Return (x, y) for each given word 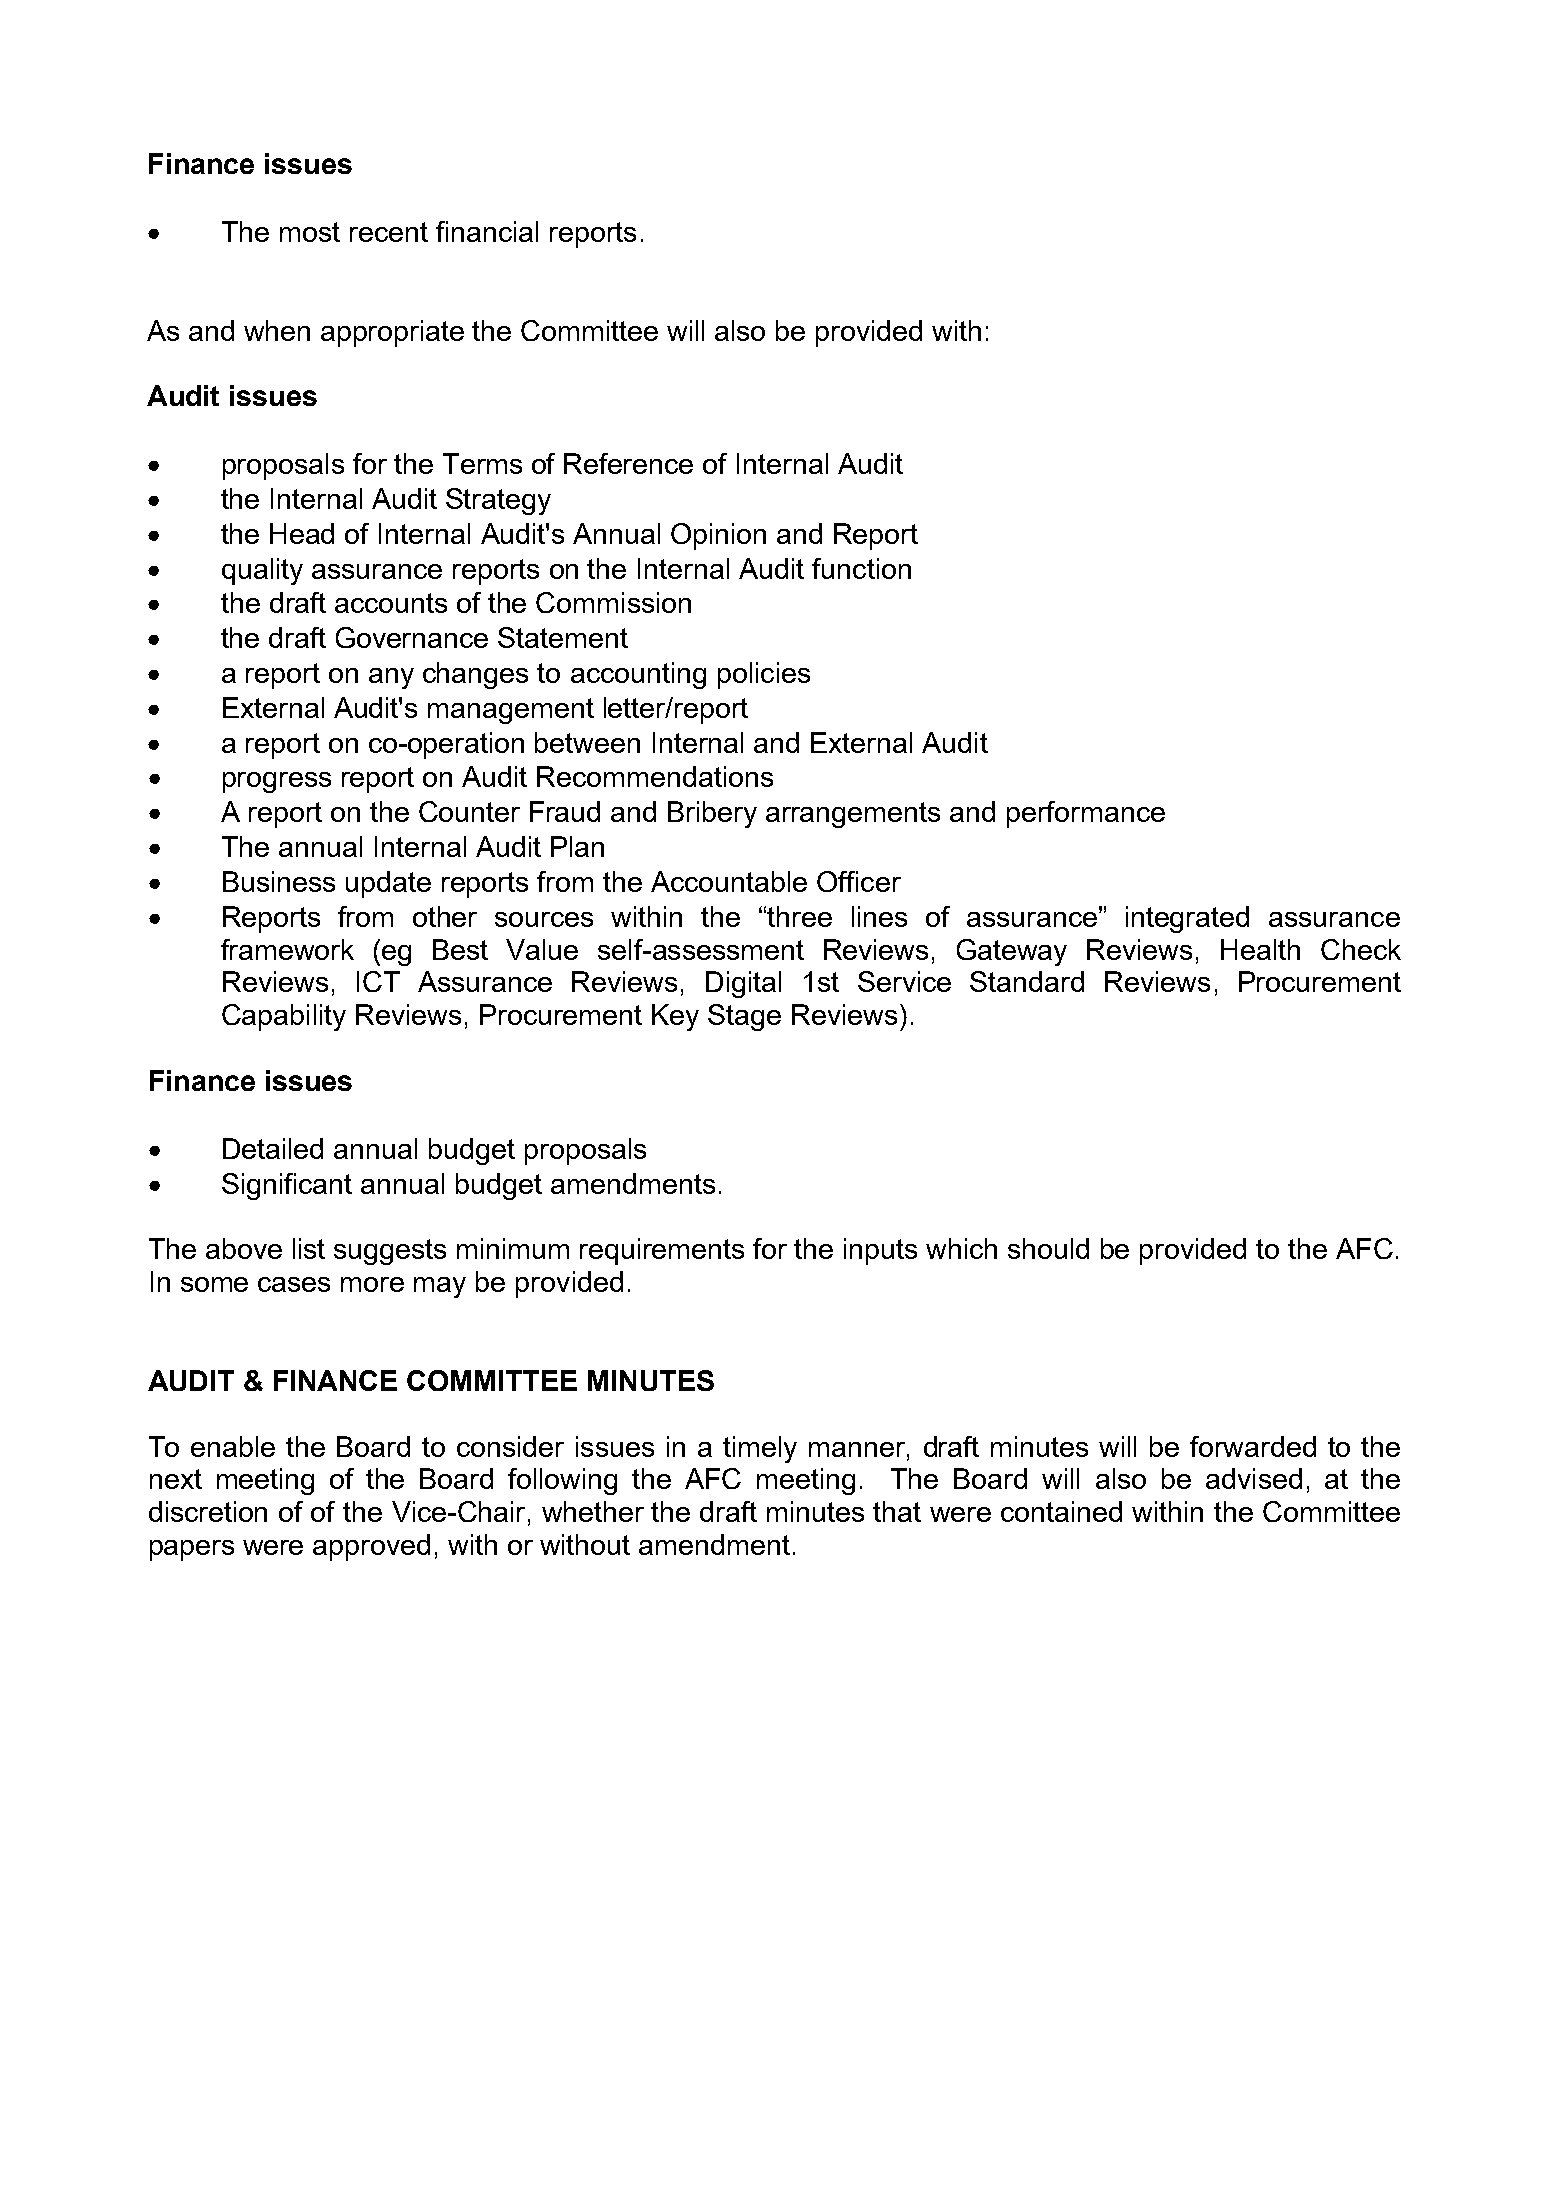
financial (487, 231)
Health (1260, 949)
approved (371, 1547)
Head (302, 533)
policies (764, 675)
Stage (744, 1017)
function (861, 568)
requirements (662, 1251)
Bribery (712, 814)
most (310, 232)
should (1048, 1248)
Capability (284, 1017)
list (309, 1248)
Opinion (718, 536)
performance (1086, 814)
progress (277, 782)
